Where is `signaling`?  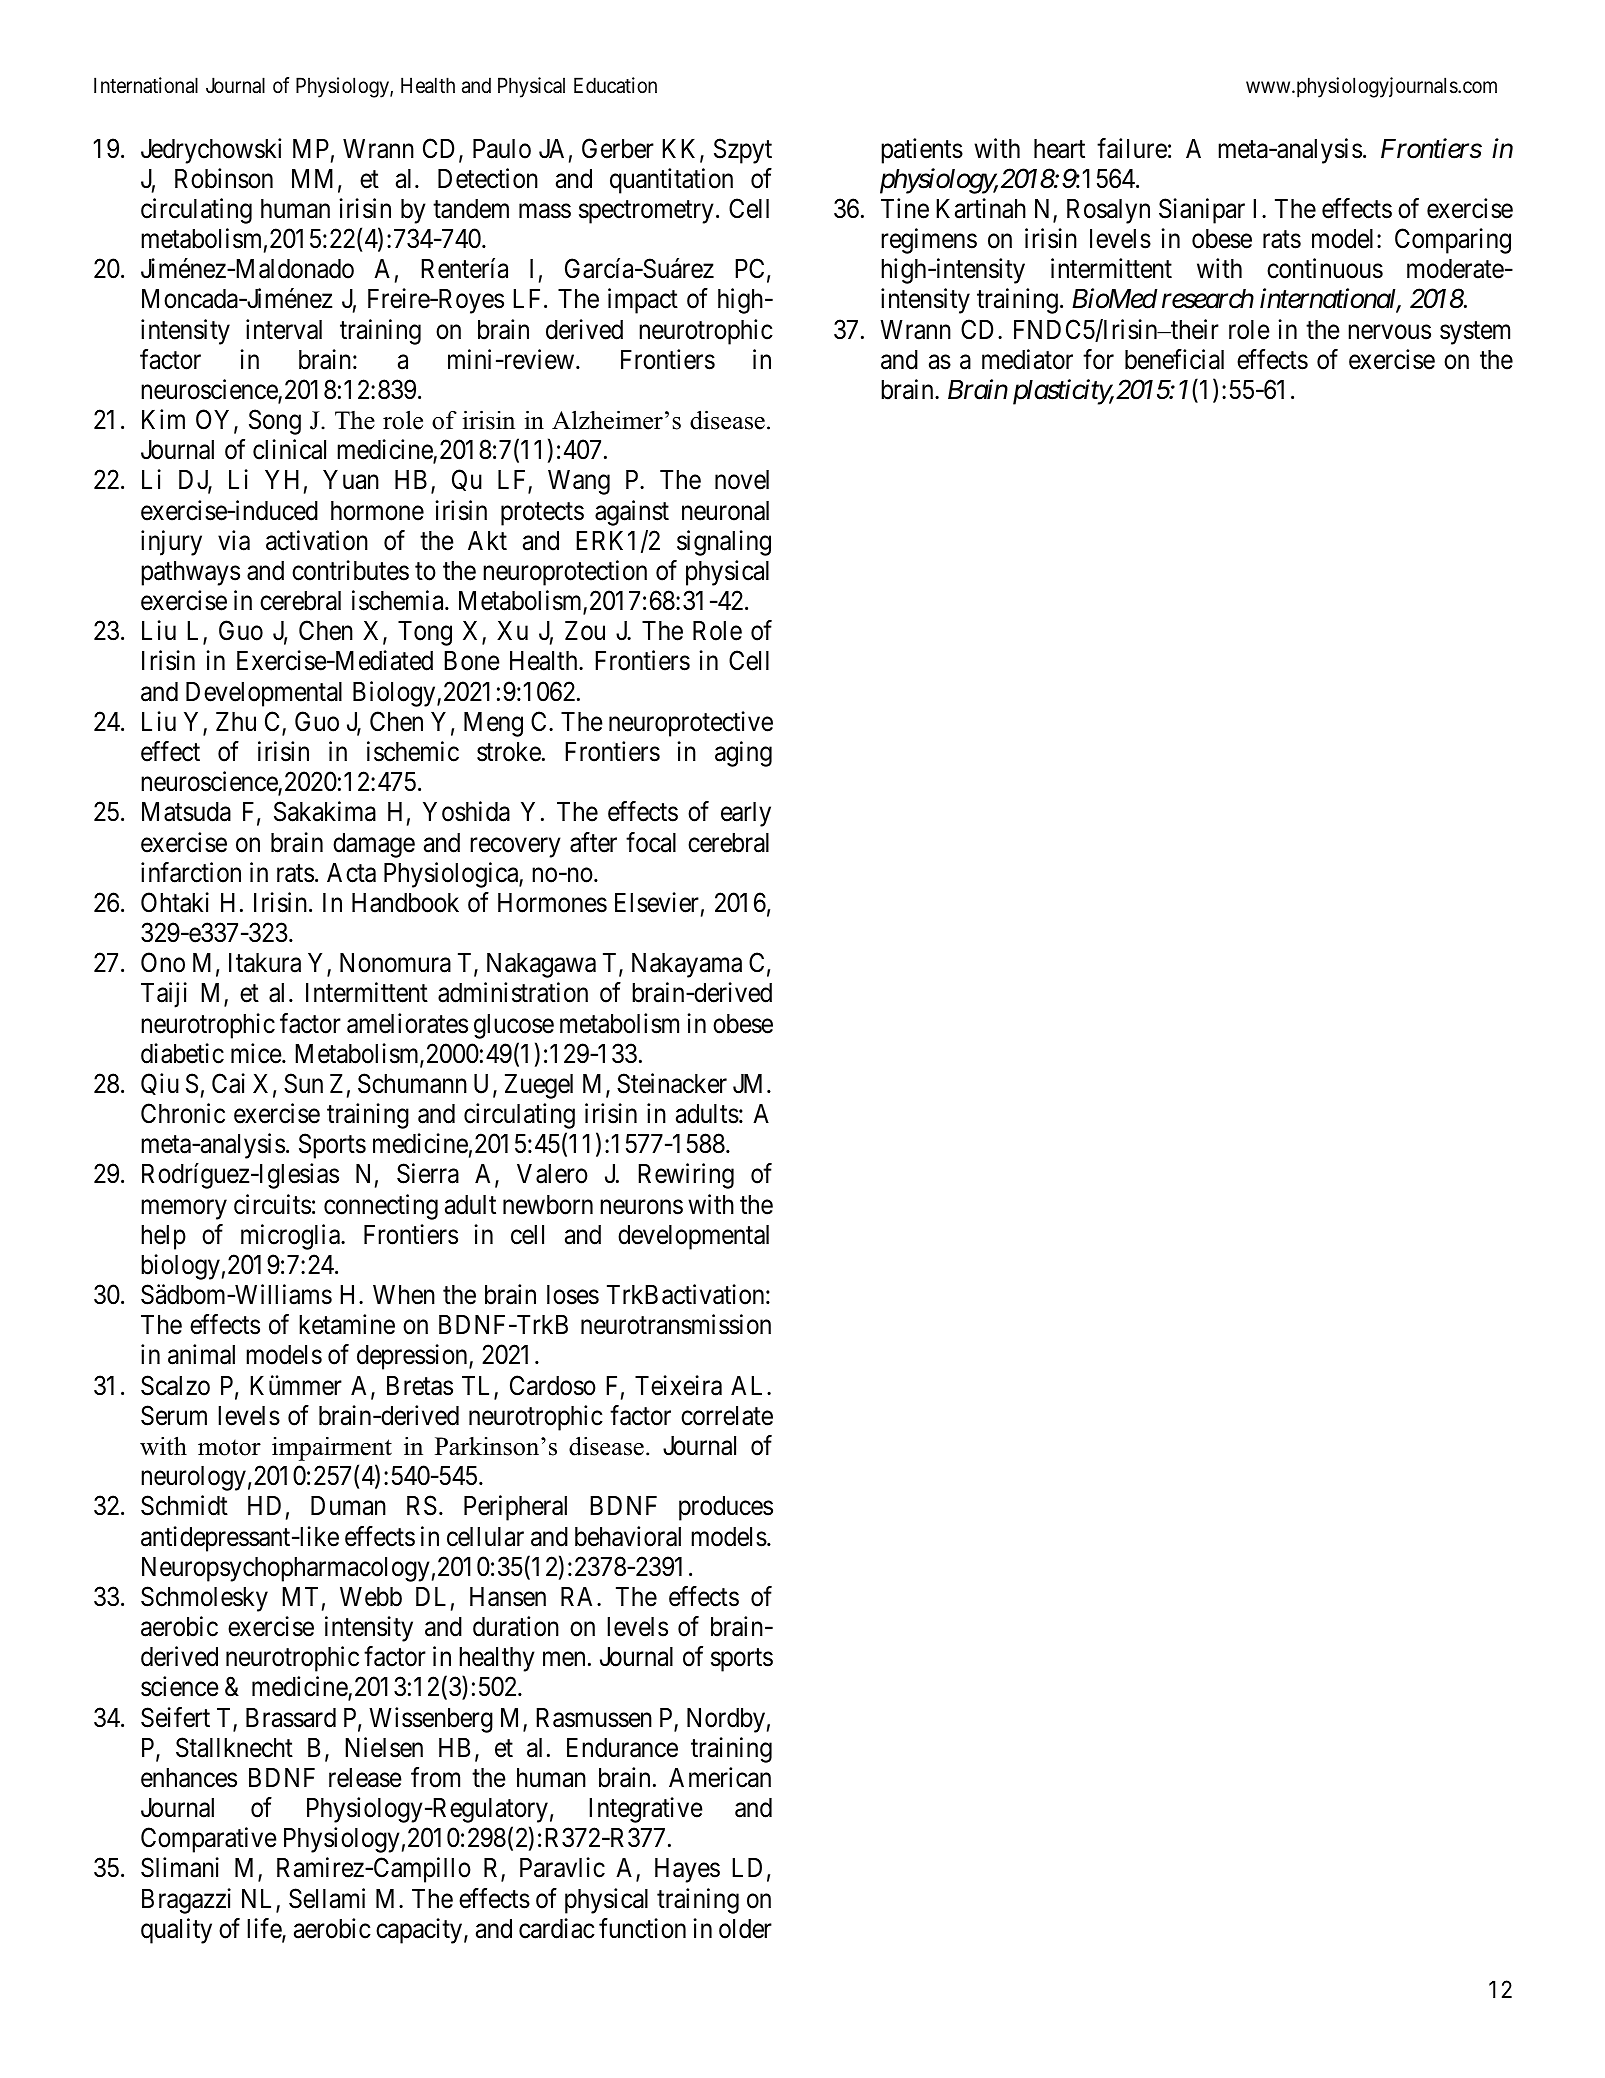 signaling is located at coordinates (724, 543).
